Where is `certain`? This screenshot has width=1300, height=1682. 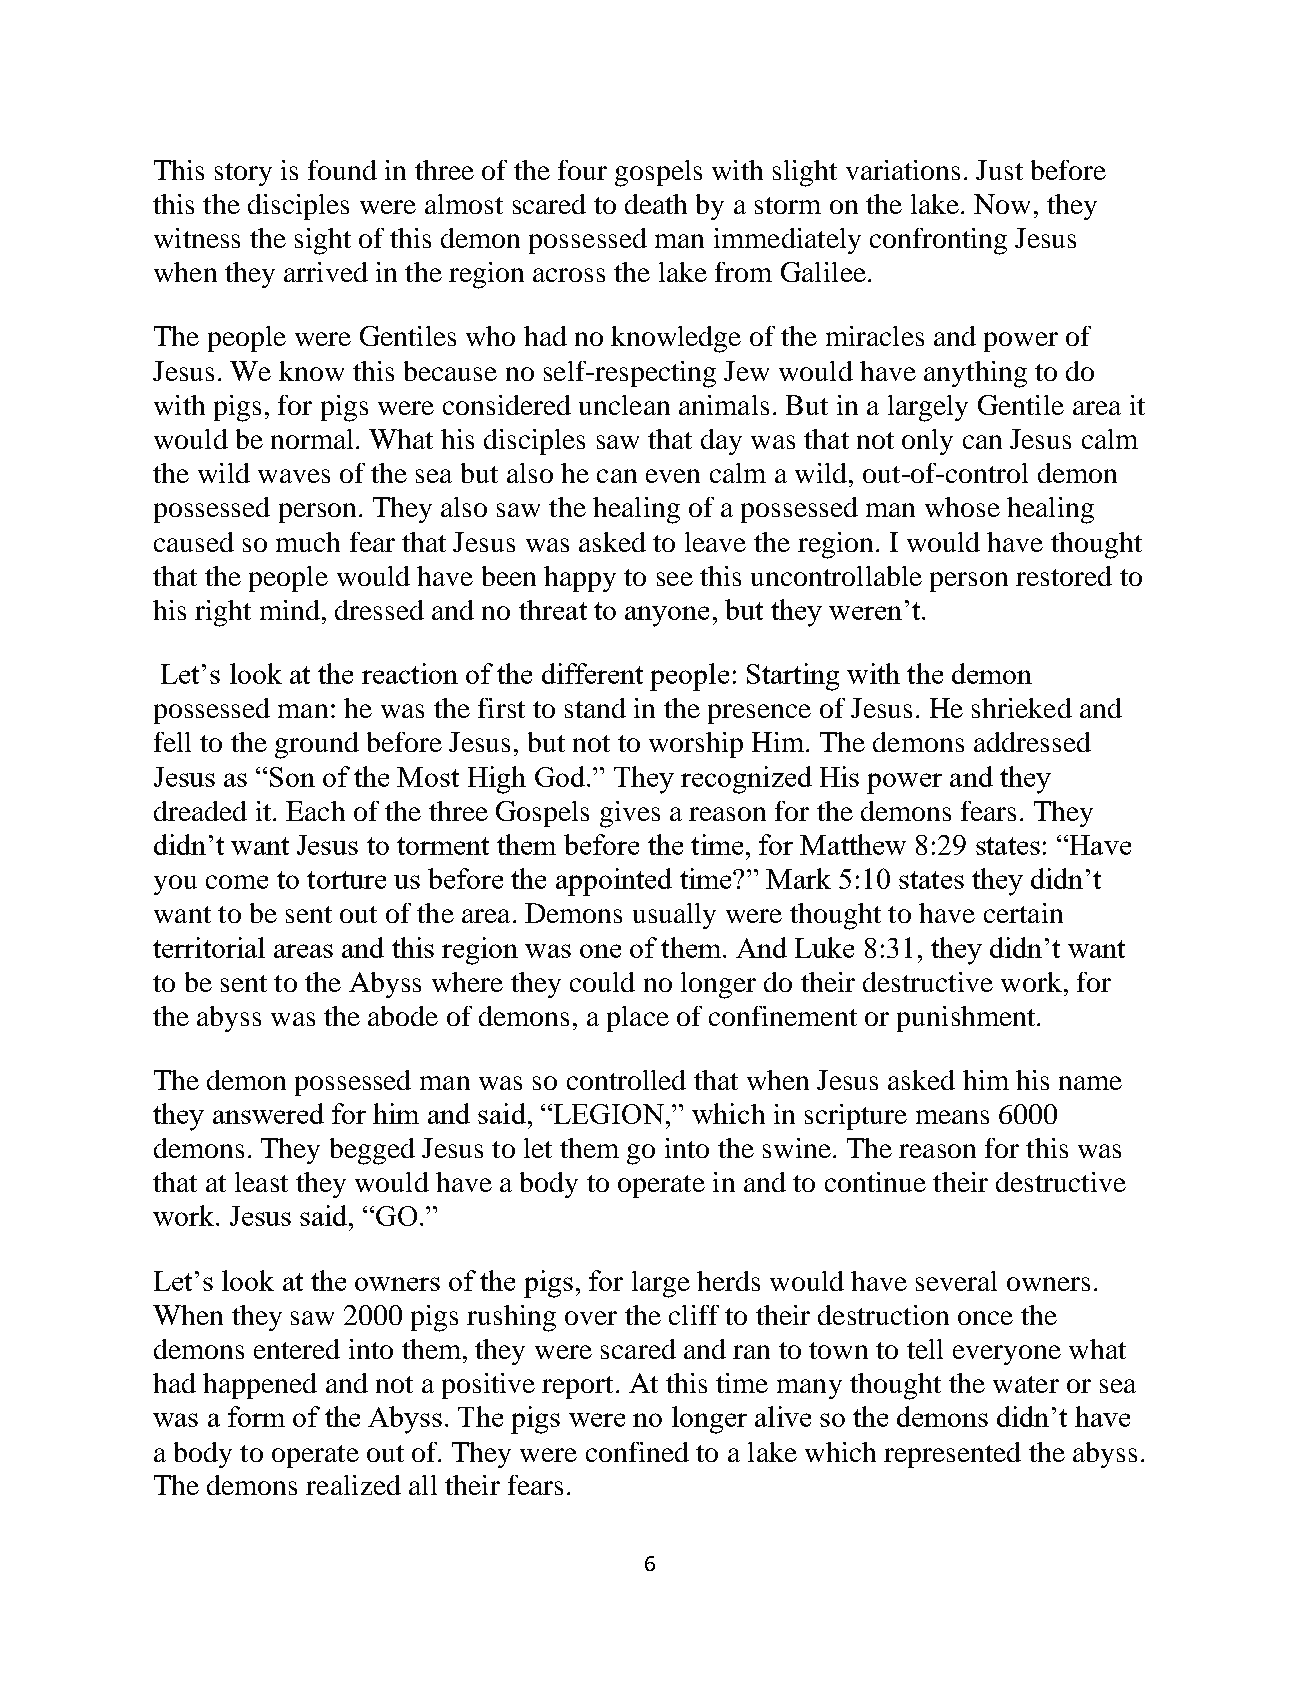 certain is located at coordinates (1023, 913).
